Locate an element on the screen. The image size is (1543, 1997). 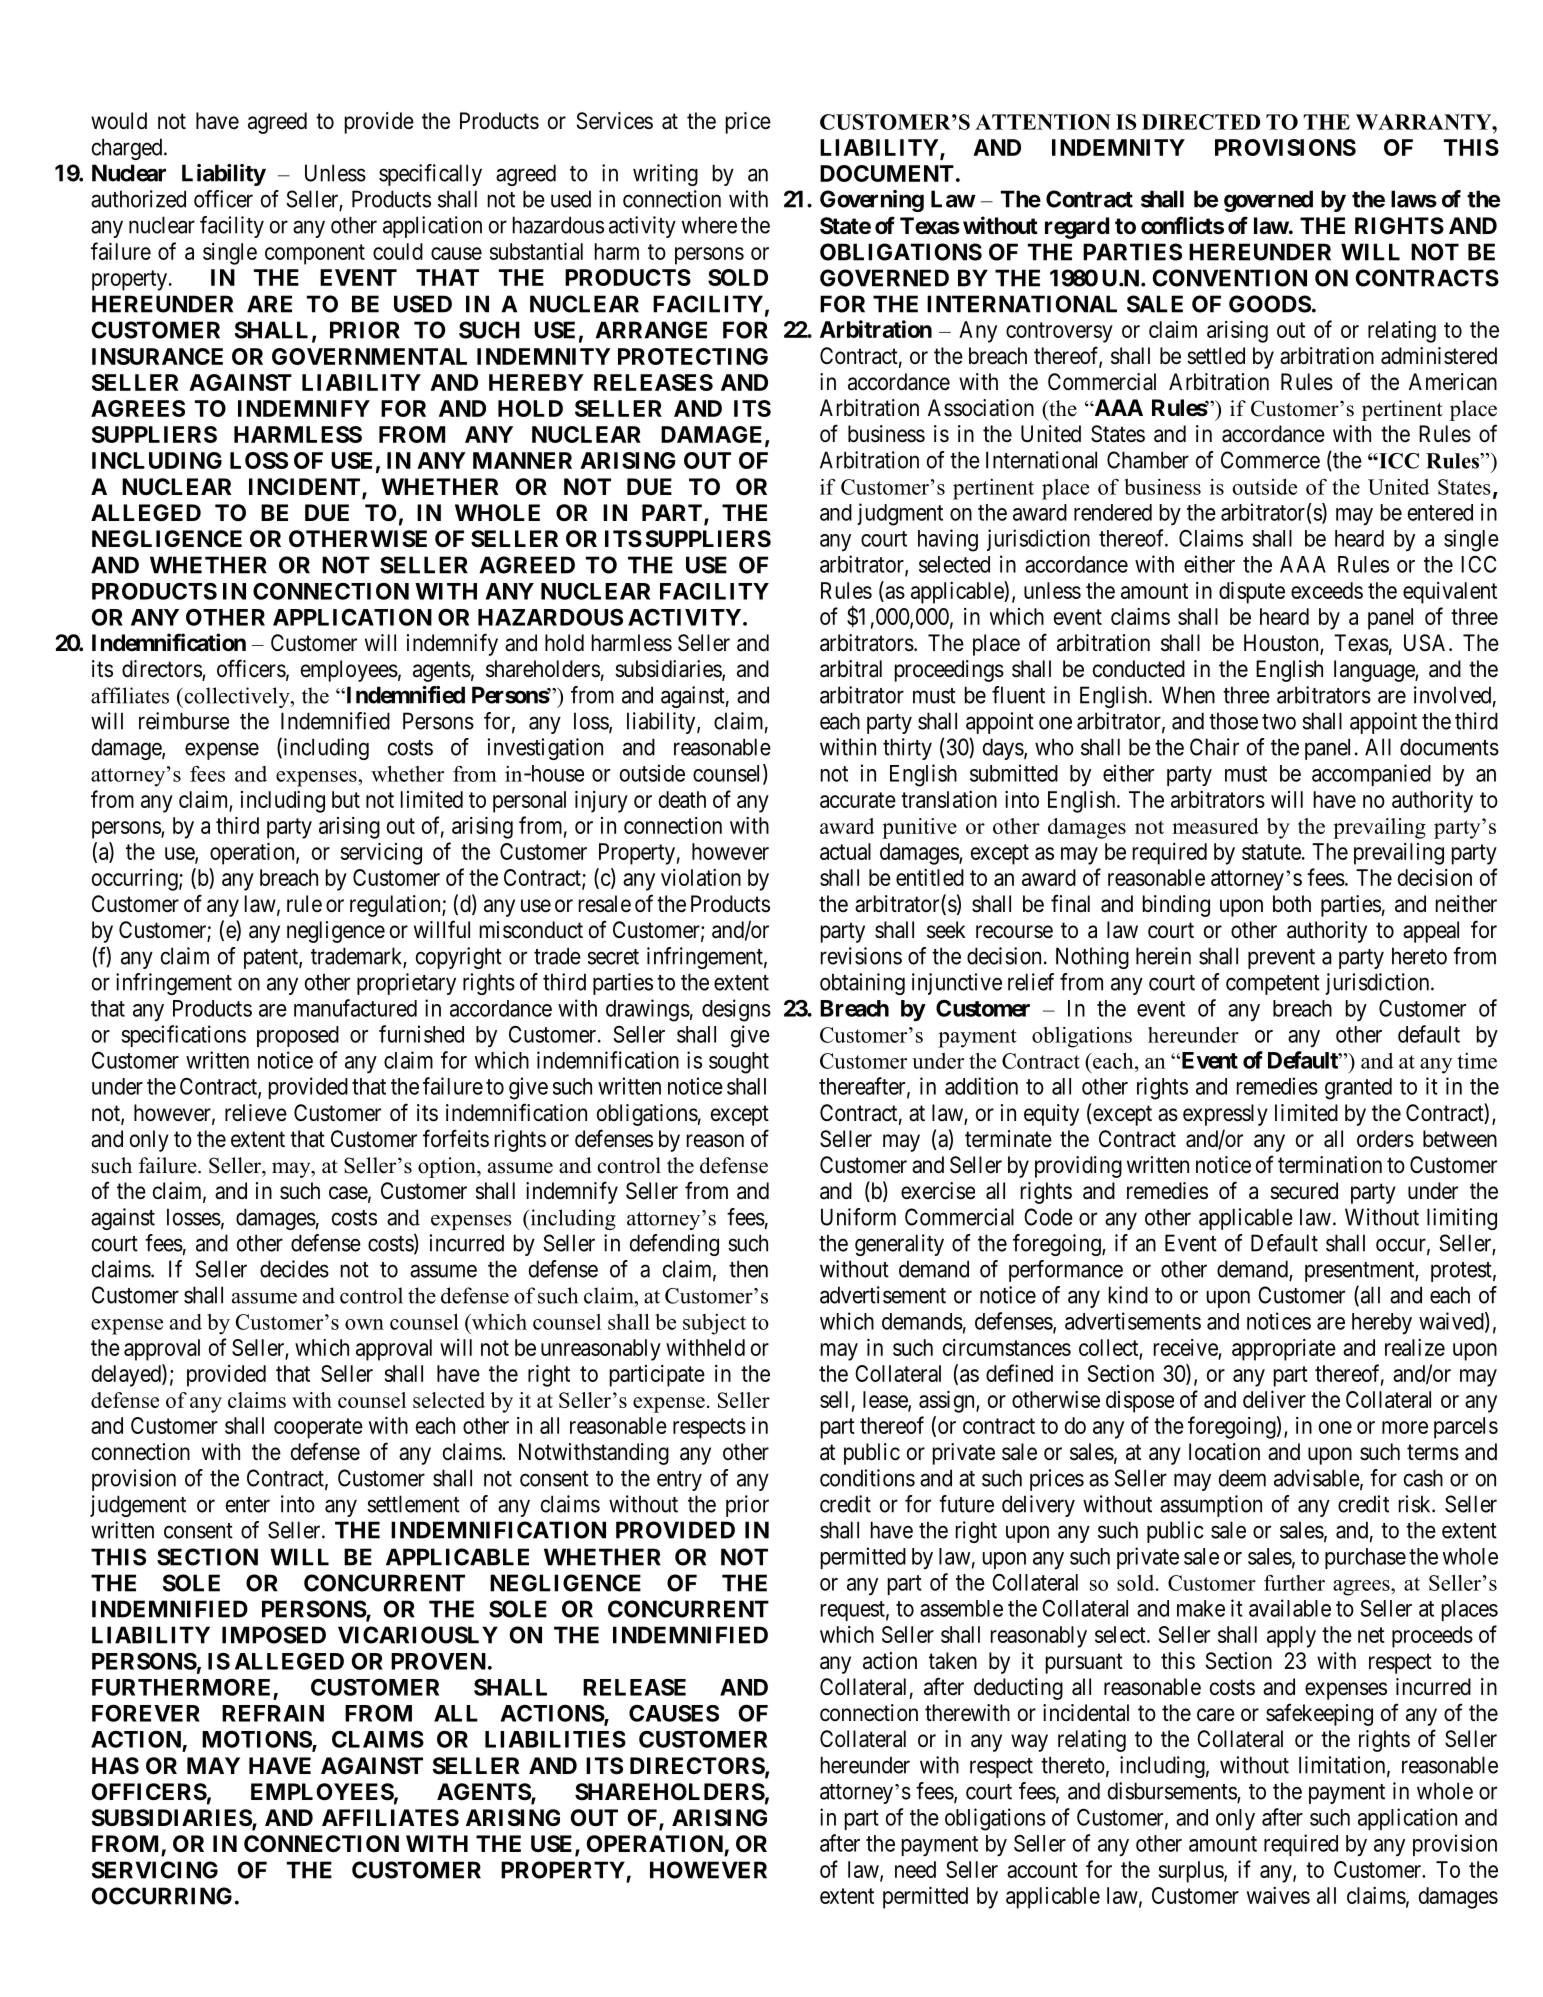
competent is located at coordinates (1273, 985).
